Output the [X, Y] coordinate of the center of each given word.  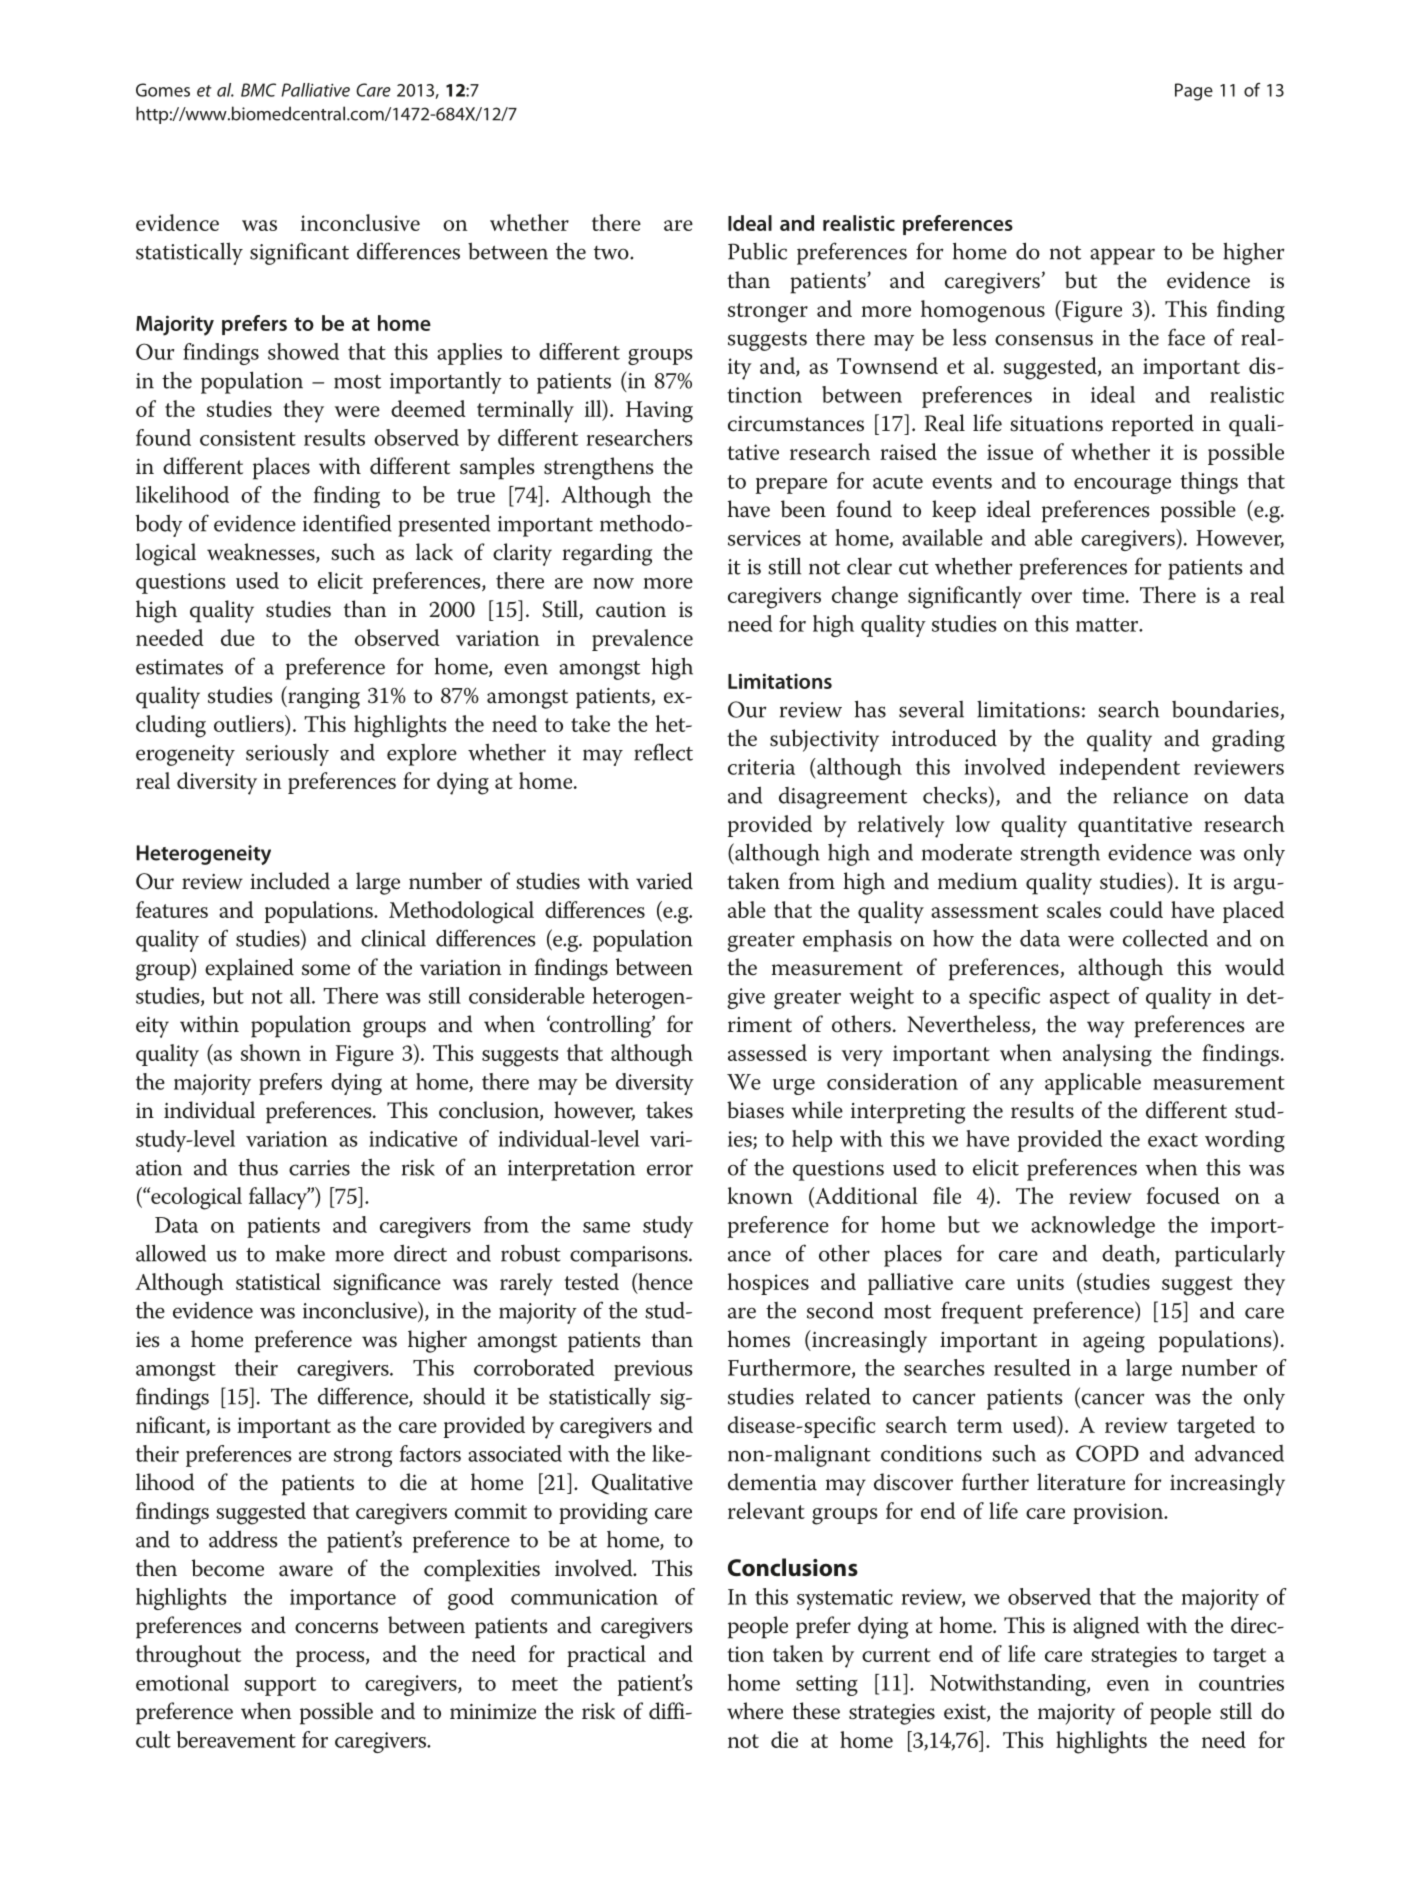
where [755, 1711]
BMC [258, 90]
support [280, 1686]
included [290, 881]
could [1136, 909]
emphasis [847, 941]
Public [757, 251]
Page [1194, 92]
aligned [1106, 1627]
